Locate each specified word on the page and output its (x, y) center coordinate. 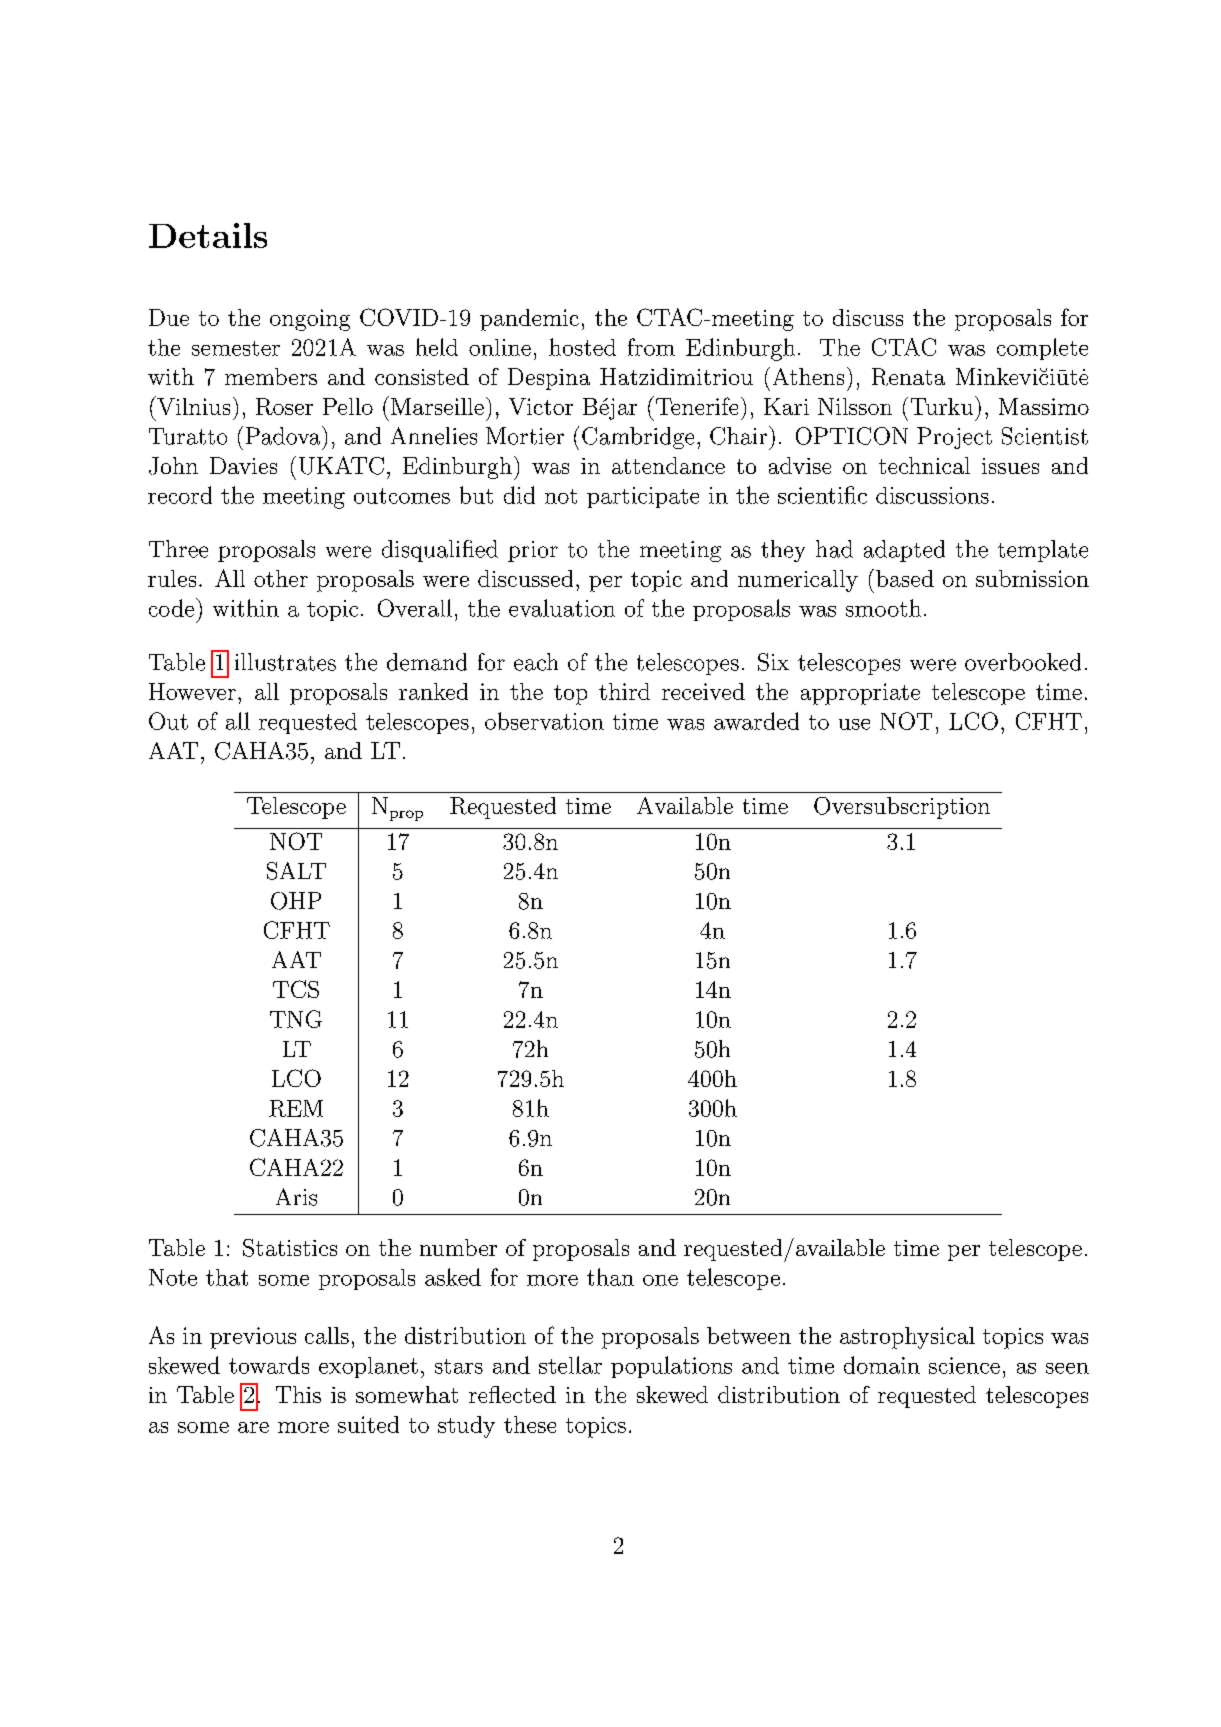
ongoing (310, 320)
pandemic (529, 320)
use (854, 724)
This (298, 1394)
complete (1042, 349)
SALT (296, 871)
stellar (570, 1365)
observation (544, 721)
